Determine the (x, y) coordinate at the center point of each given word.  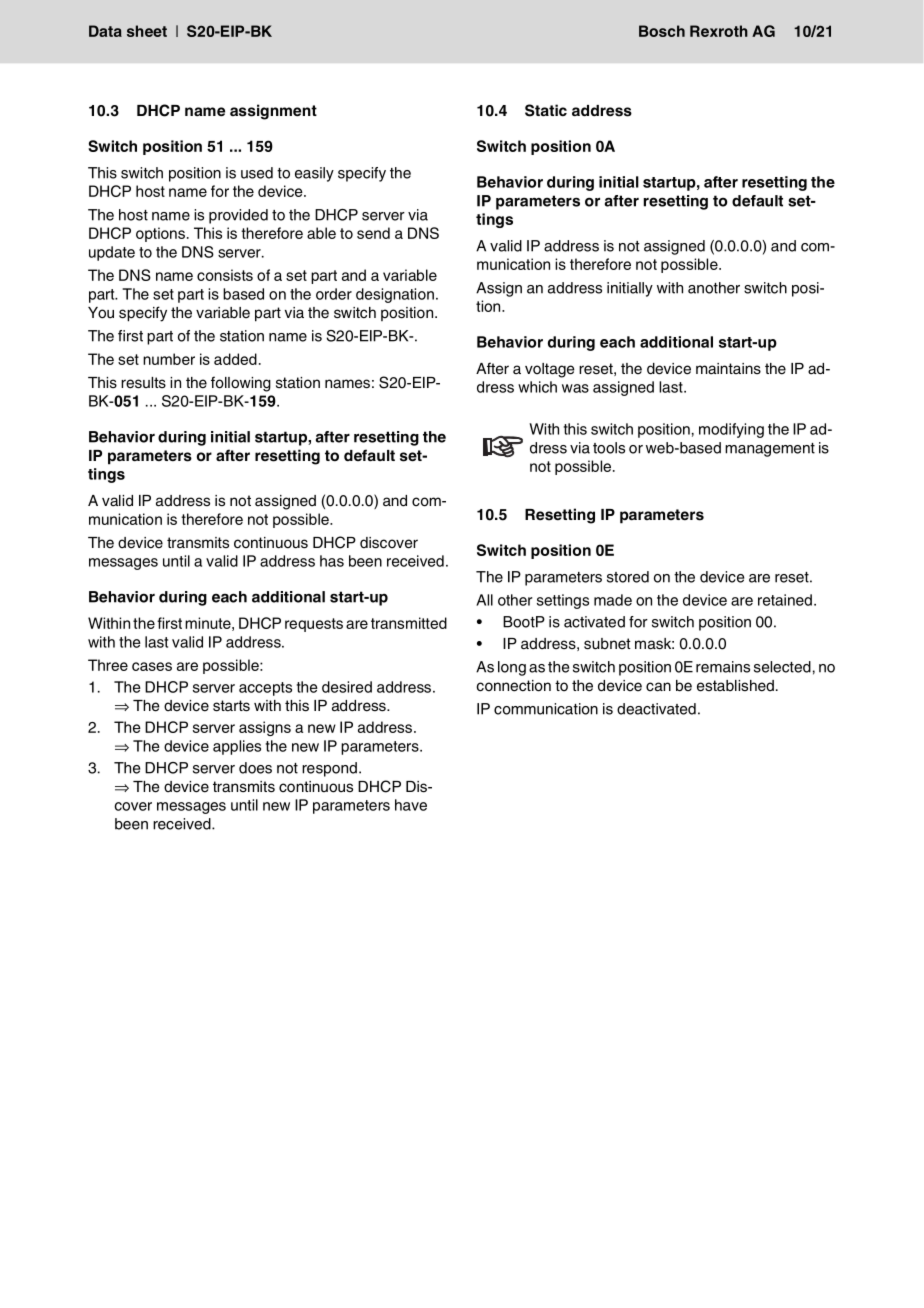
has (332, 561)
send (373, 233)
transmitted (409, 623)
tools (609, 448)
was (575, 388)
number (169, 359)
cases (152, 666)
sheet (147, 31)
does (255, 768)
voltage (550, 370)
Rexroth (719, 31)
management (770, 450)
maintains (728, 369)
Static (546, 110)
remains (723, 667)
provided (238, 216)
